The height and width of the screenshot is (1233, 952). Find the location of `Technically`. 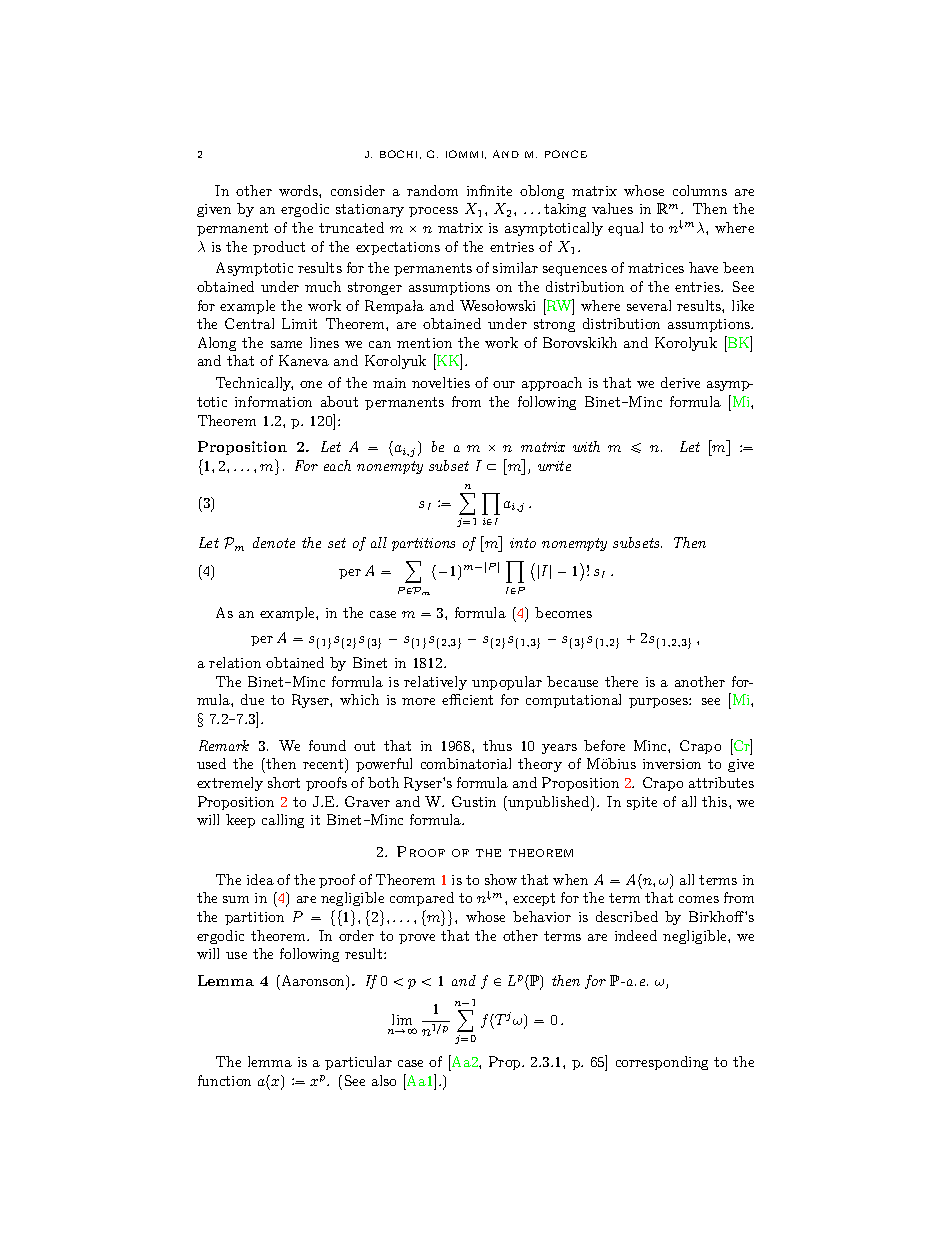

Technically is located at coordinates (254, 384).
